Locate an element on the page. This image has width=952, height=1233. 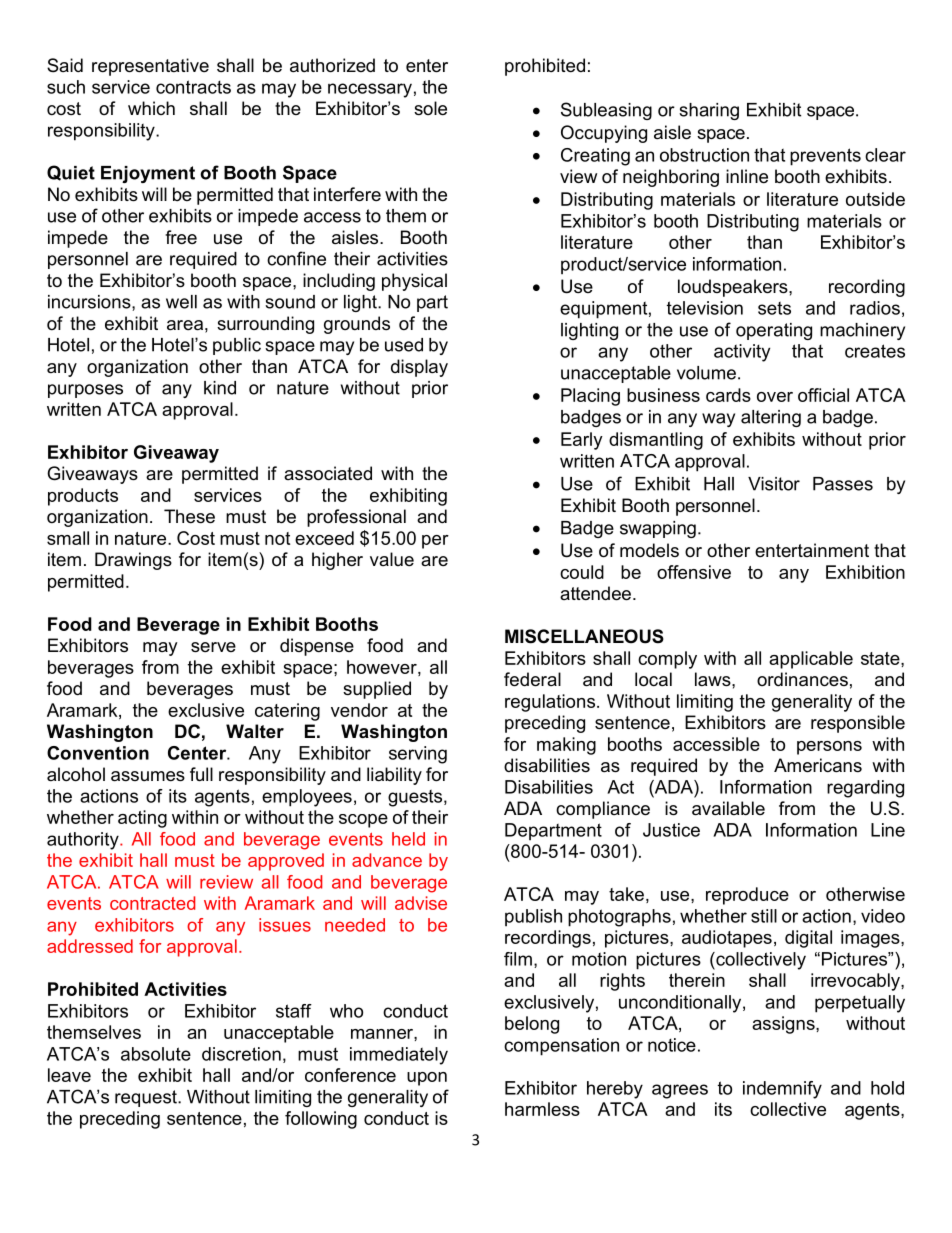
assumes is located at coordinates (148, 776).
